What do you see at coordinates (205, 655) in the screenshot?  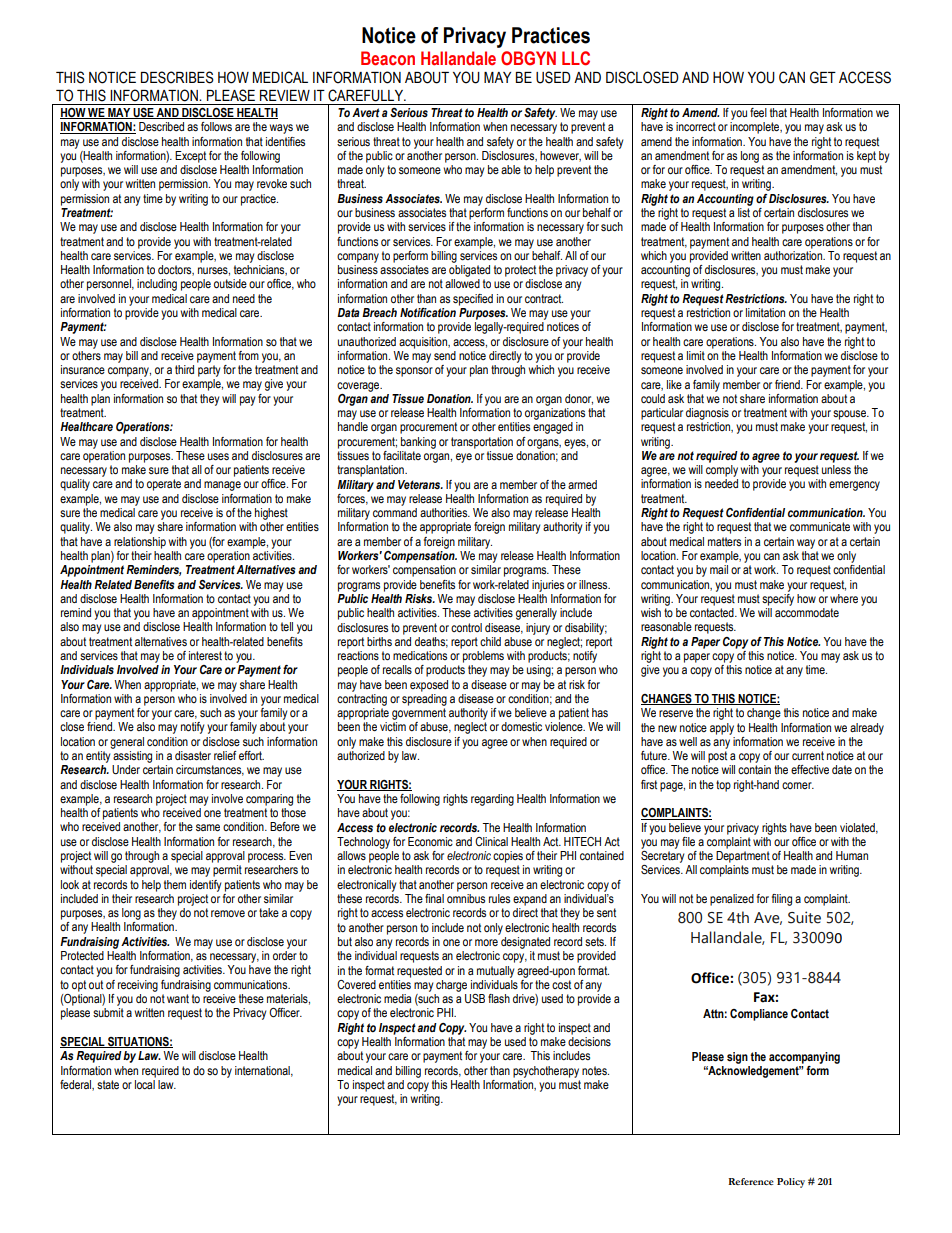 I see `interest` at bounding box center [205, 655].
